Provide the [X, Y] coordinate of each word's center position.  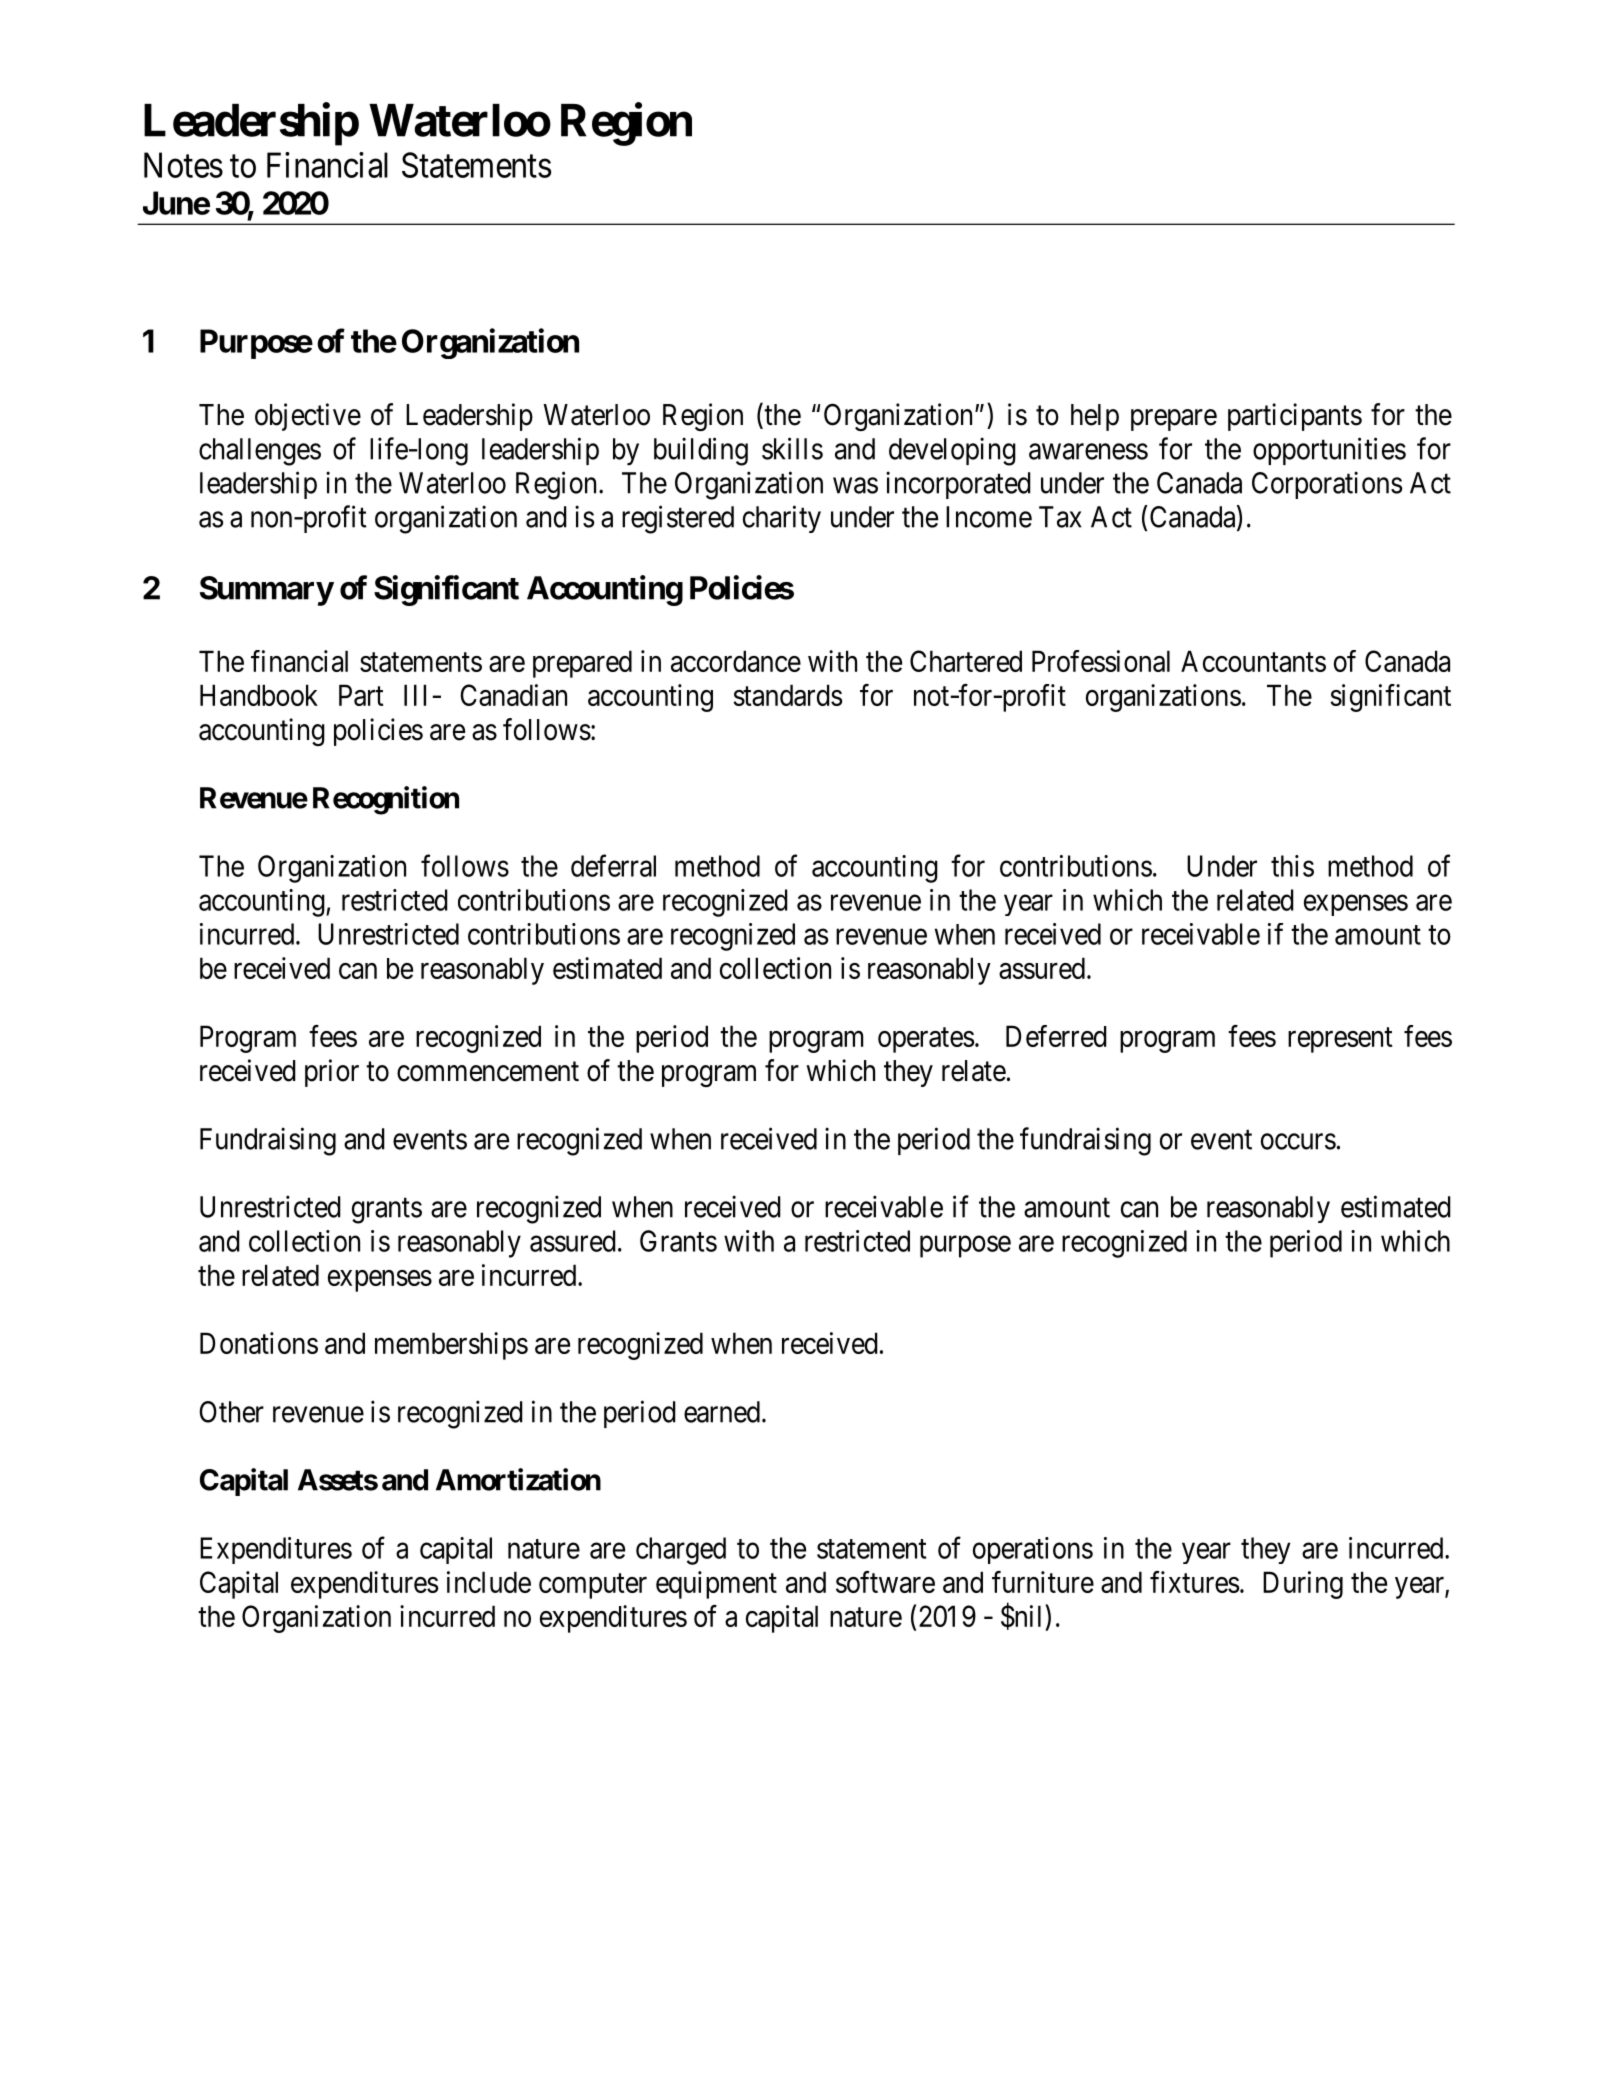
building [701, 451]
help [1095, 417]
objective [308, 417]
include [489, 1582]
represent [1340, 1040]
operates [926, 1040]
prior [332, 1073]
